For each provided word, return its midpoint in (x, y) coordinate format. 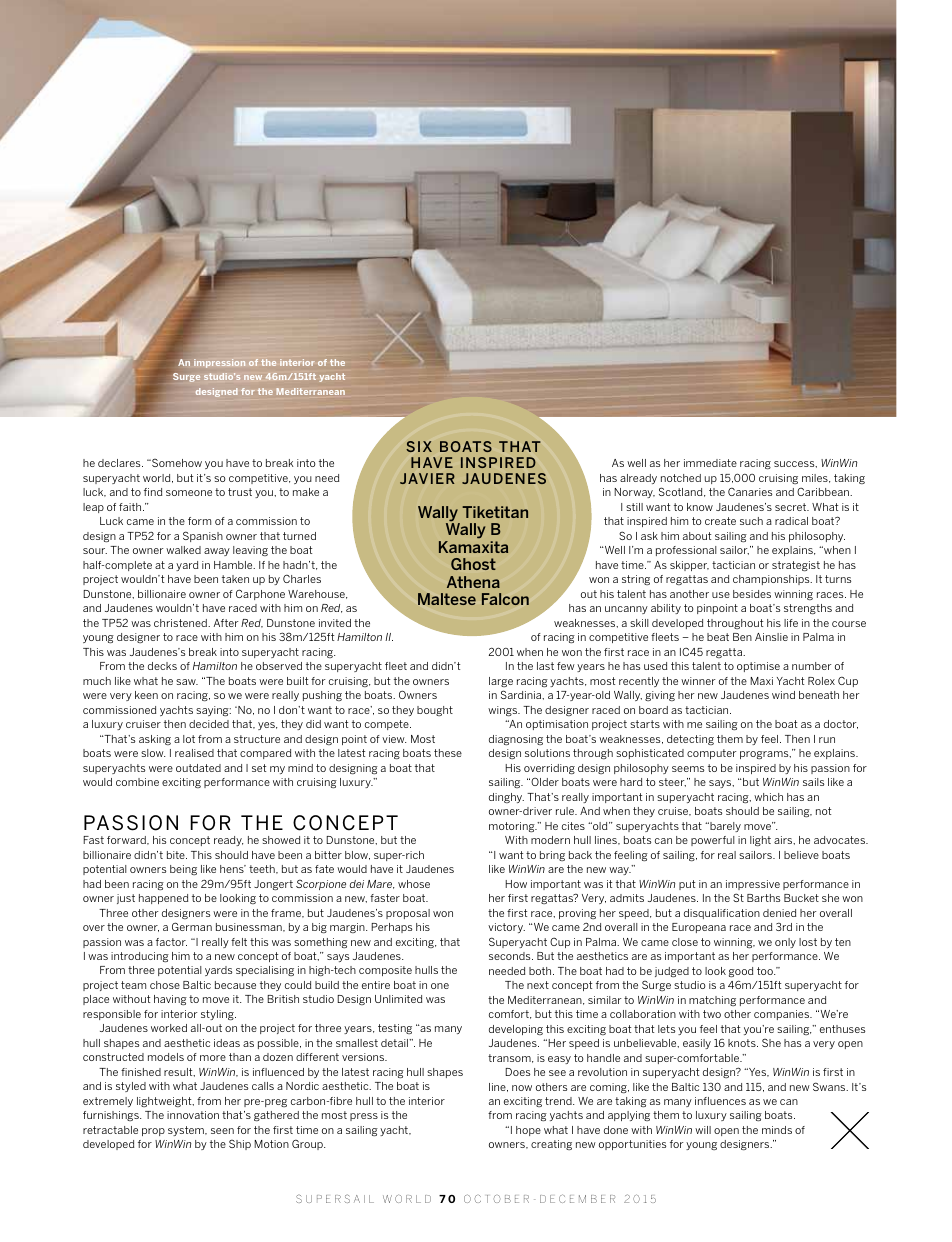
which (768, 797)
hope (528, 1131)
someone (189, 493)
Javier (427, 478)
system (187, 1131)
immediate (710, 463)
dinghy (506, 798)
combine (137, 782)
